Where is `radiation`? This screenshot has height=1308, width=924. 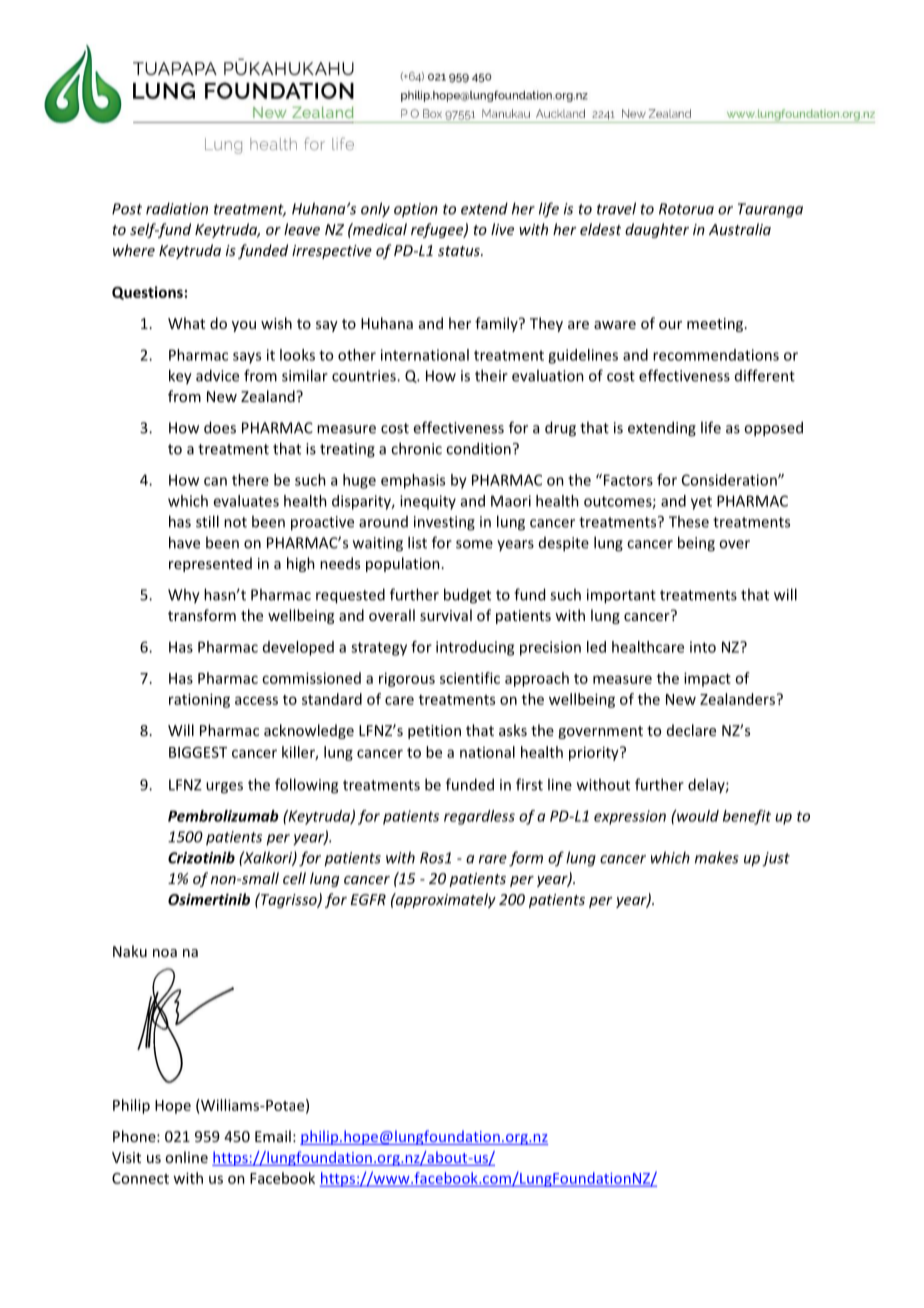
radiation is located at coordinates (177, 208).
